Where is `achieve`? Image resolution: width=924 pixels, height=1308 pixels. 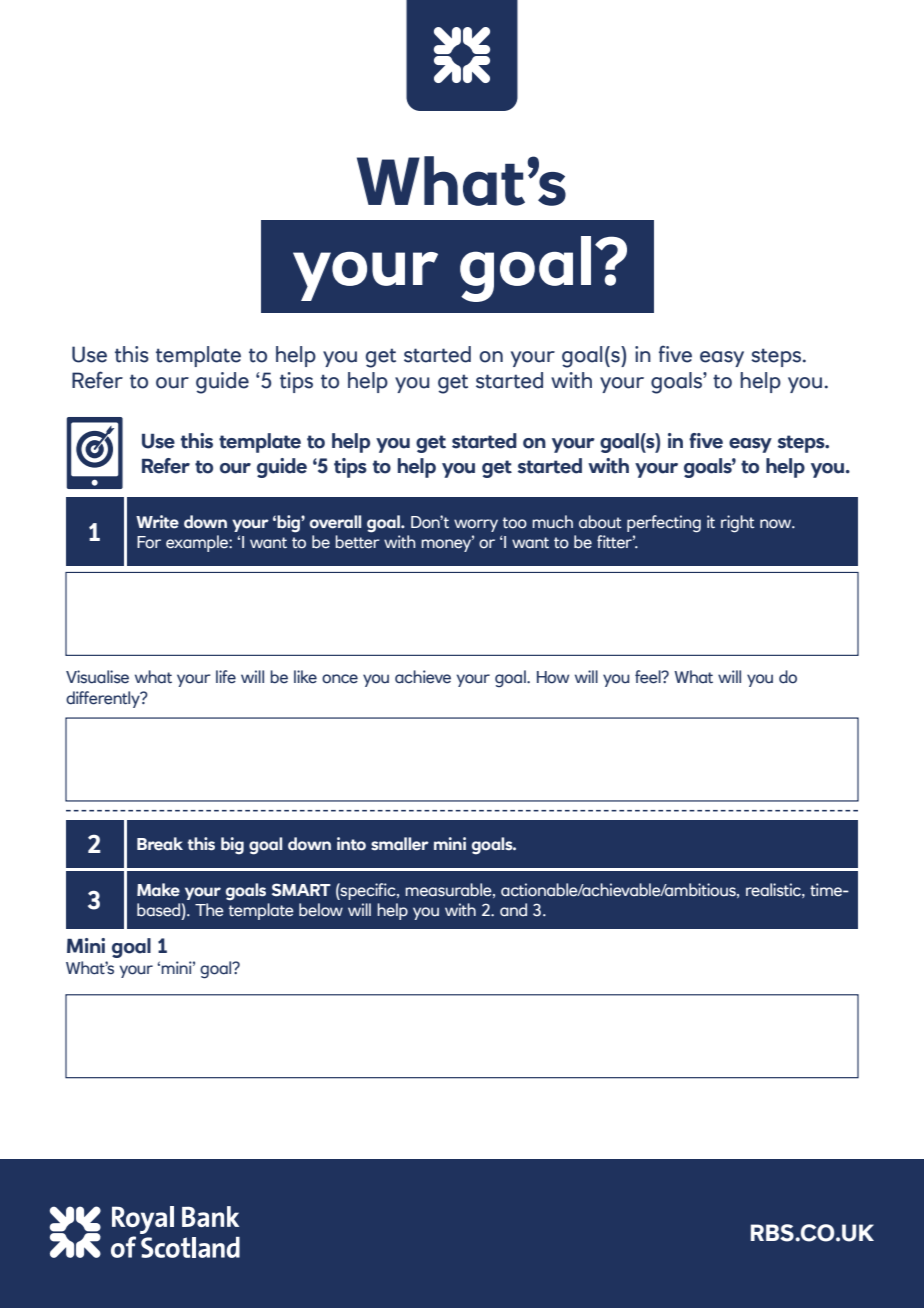 achieve is located at coordinates (423, 677).
